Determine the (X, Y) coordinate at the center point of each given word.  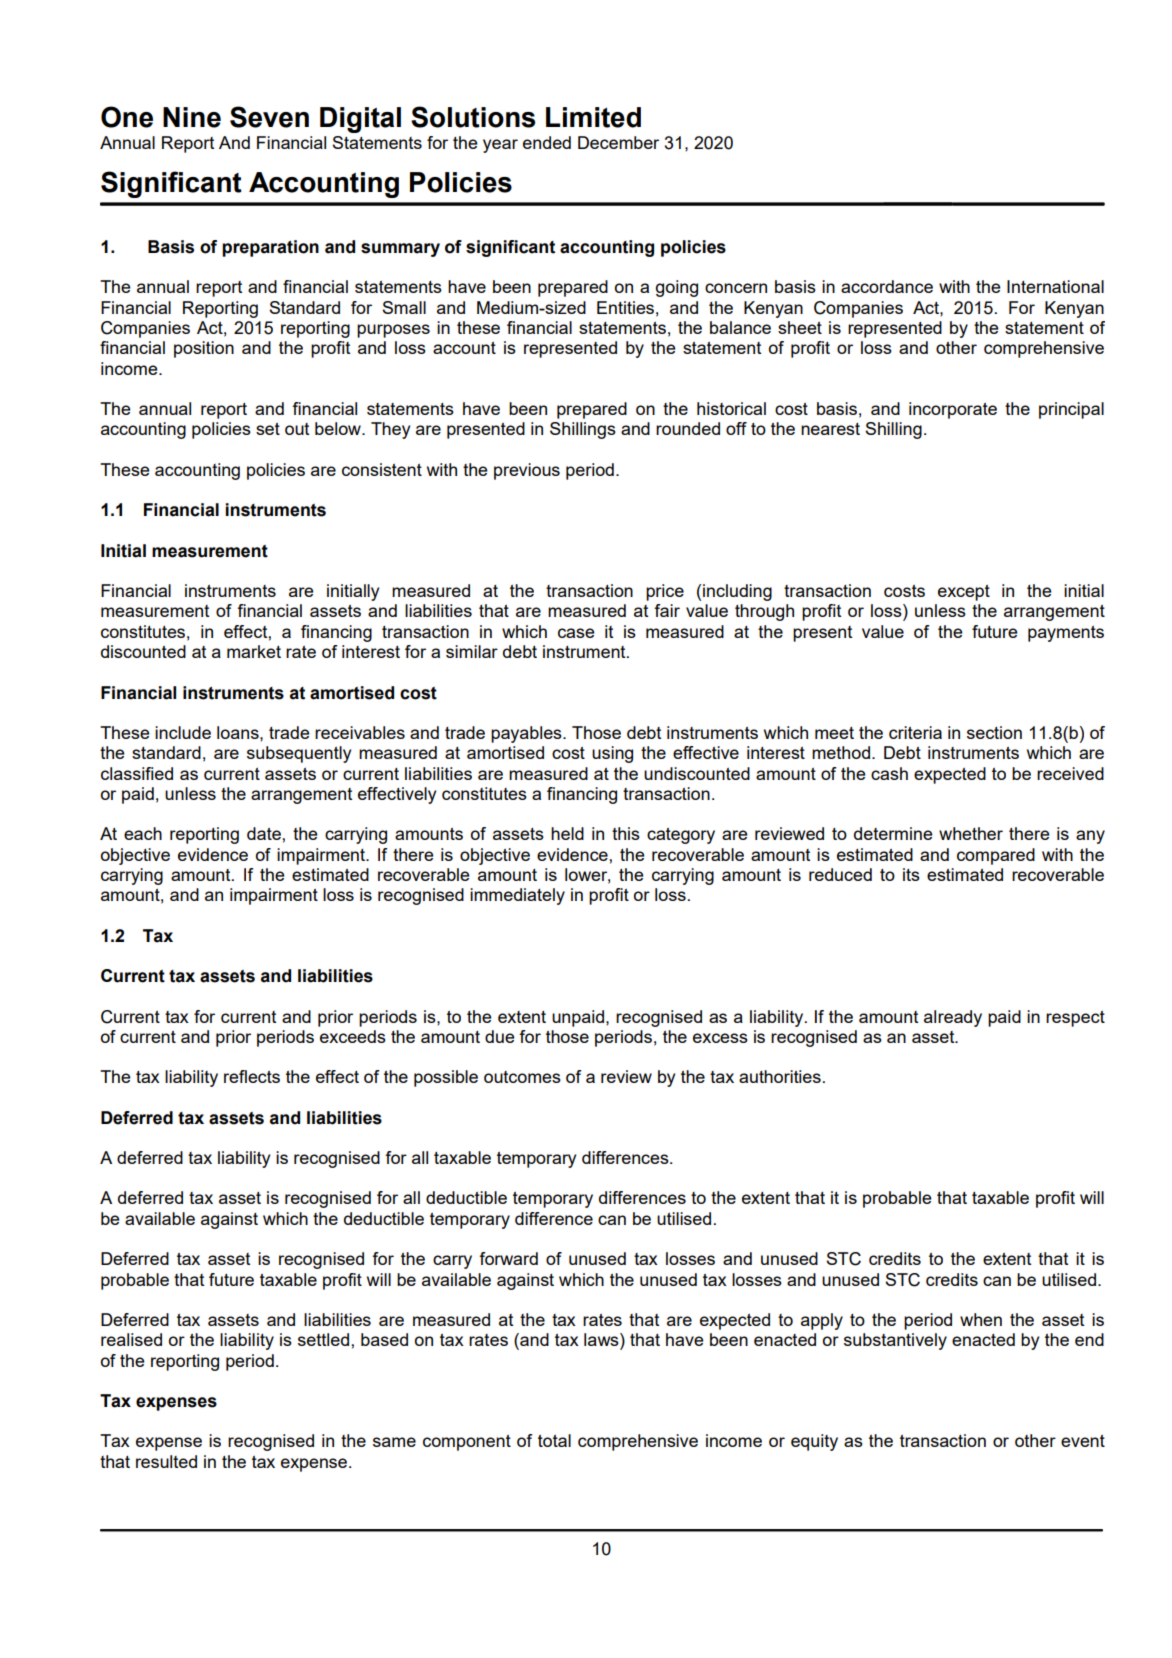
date (265, 833)
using (612, 754)
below (339, 428)
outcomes (522, 1077)
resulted (166, 1461)
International (1055, 286)
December (618, 142)
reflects (252, 1076)
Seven (269, 117)
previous (527, 471)
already (953, 1018)
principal (1071, 410)
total (554, 1440)
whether (971, 833)
